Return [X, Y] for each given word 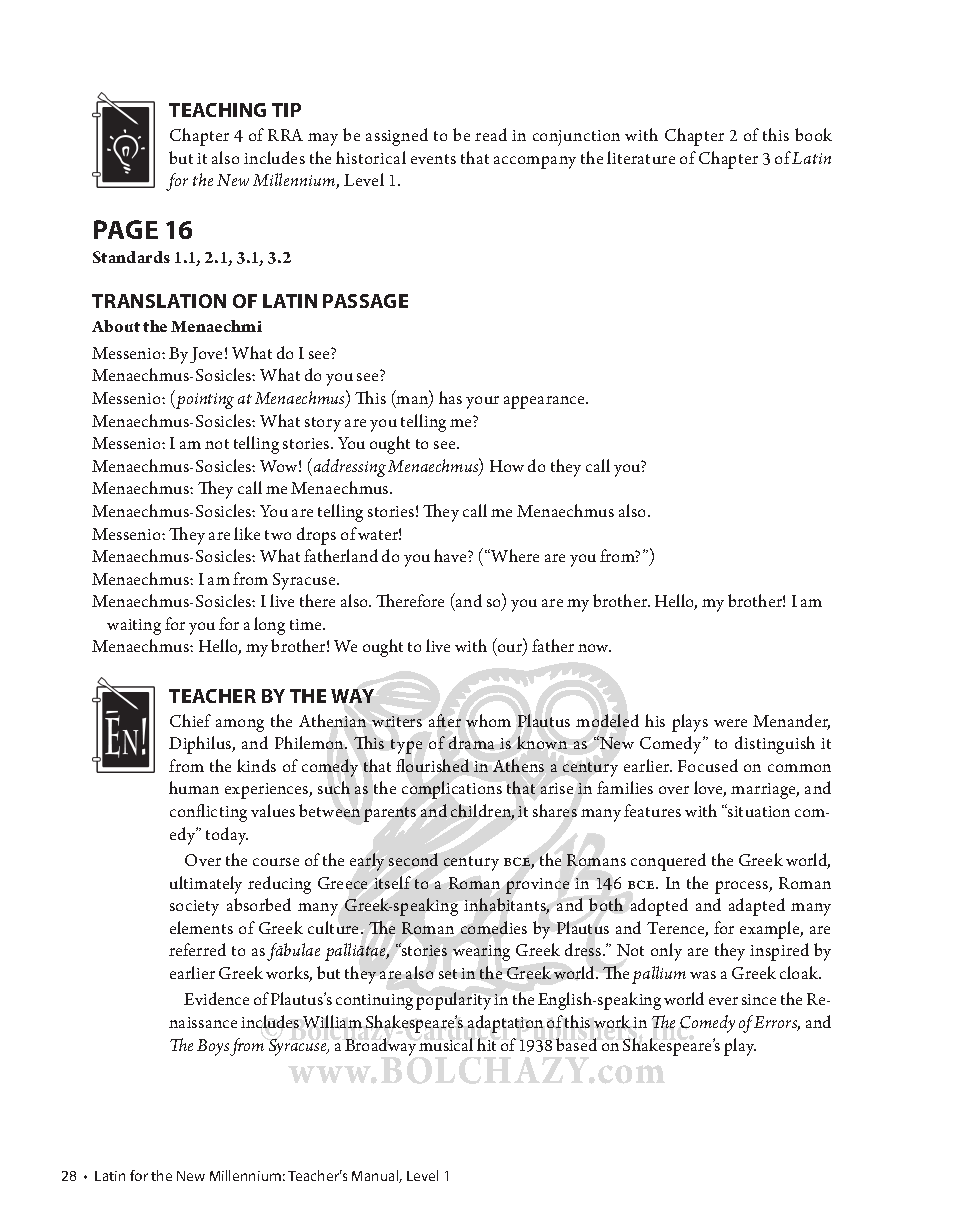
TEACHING [217, 110]
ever [723, 1001]
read [491, 134]
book [813, 134]
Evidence [216, 998]
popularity [453, 1001]
